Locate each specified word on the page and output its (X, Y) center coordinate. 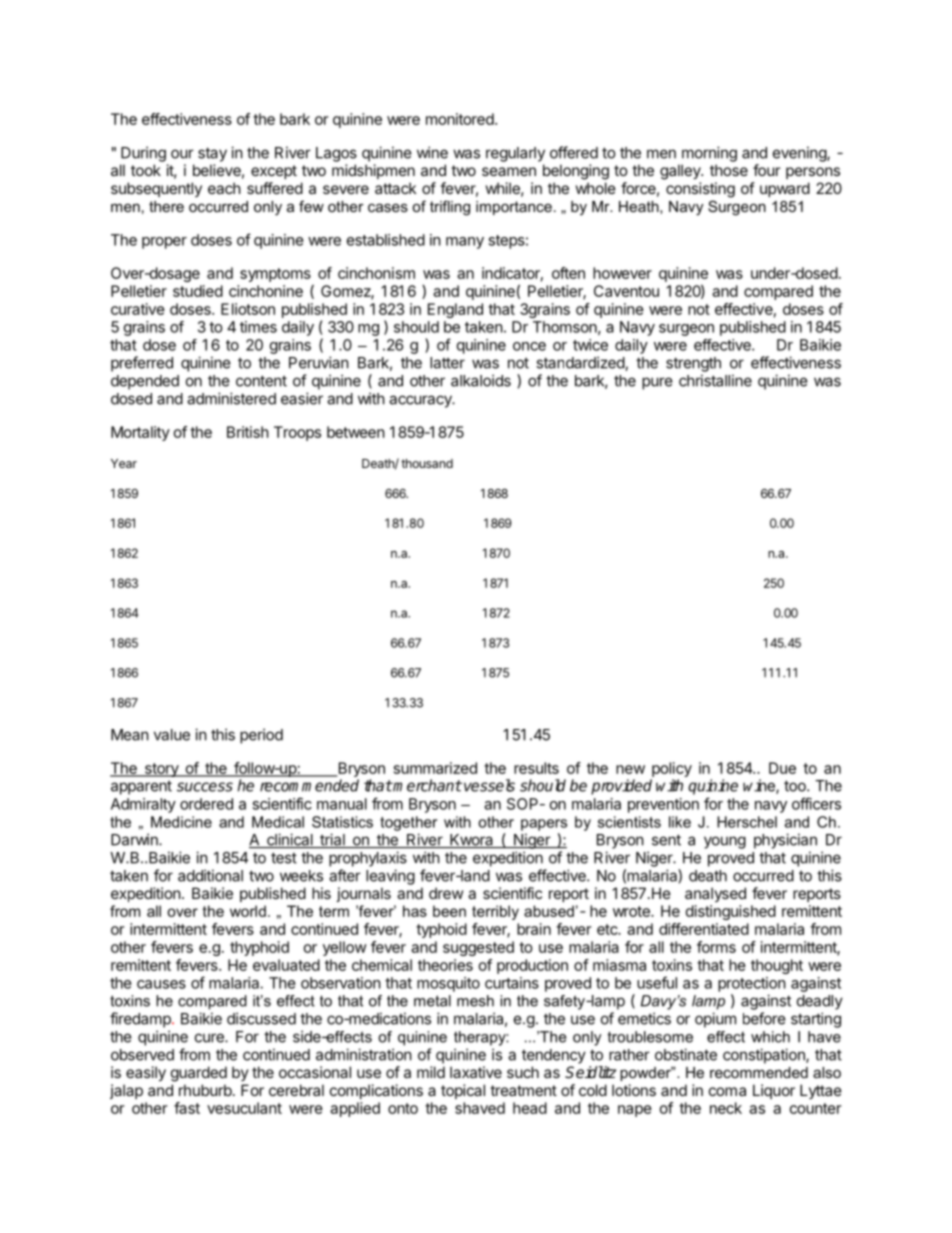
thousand (427, 463)
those (729, 170)
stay (212, 154)
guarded (199, 1074)
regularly (515, 154)
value (172, 735)
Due (782, 768)
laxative (476, 1072)
